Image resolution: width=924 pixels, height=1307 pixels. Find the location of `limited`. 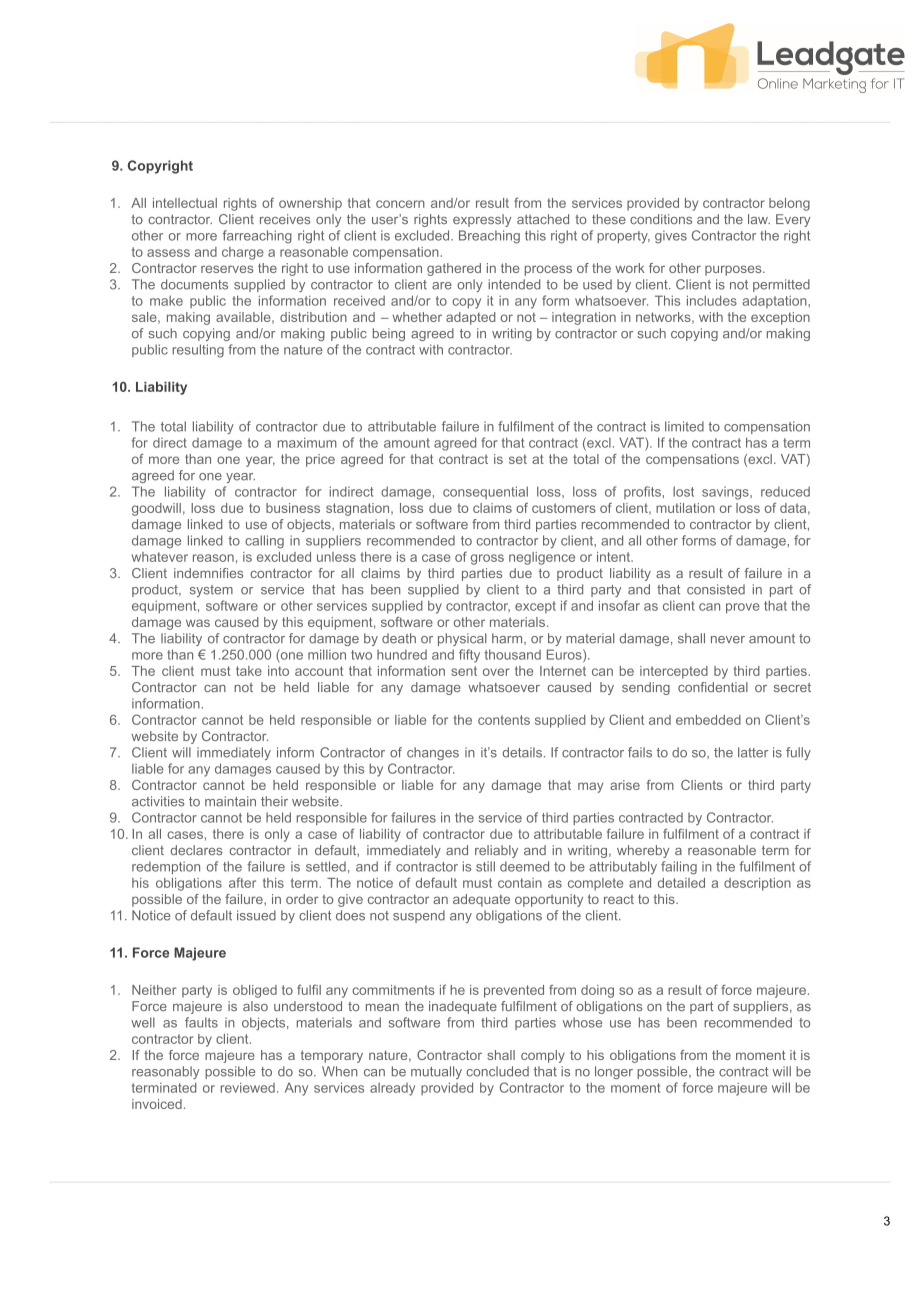

limited is located at coordinates (684, 426).
